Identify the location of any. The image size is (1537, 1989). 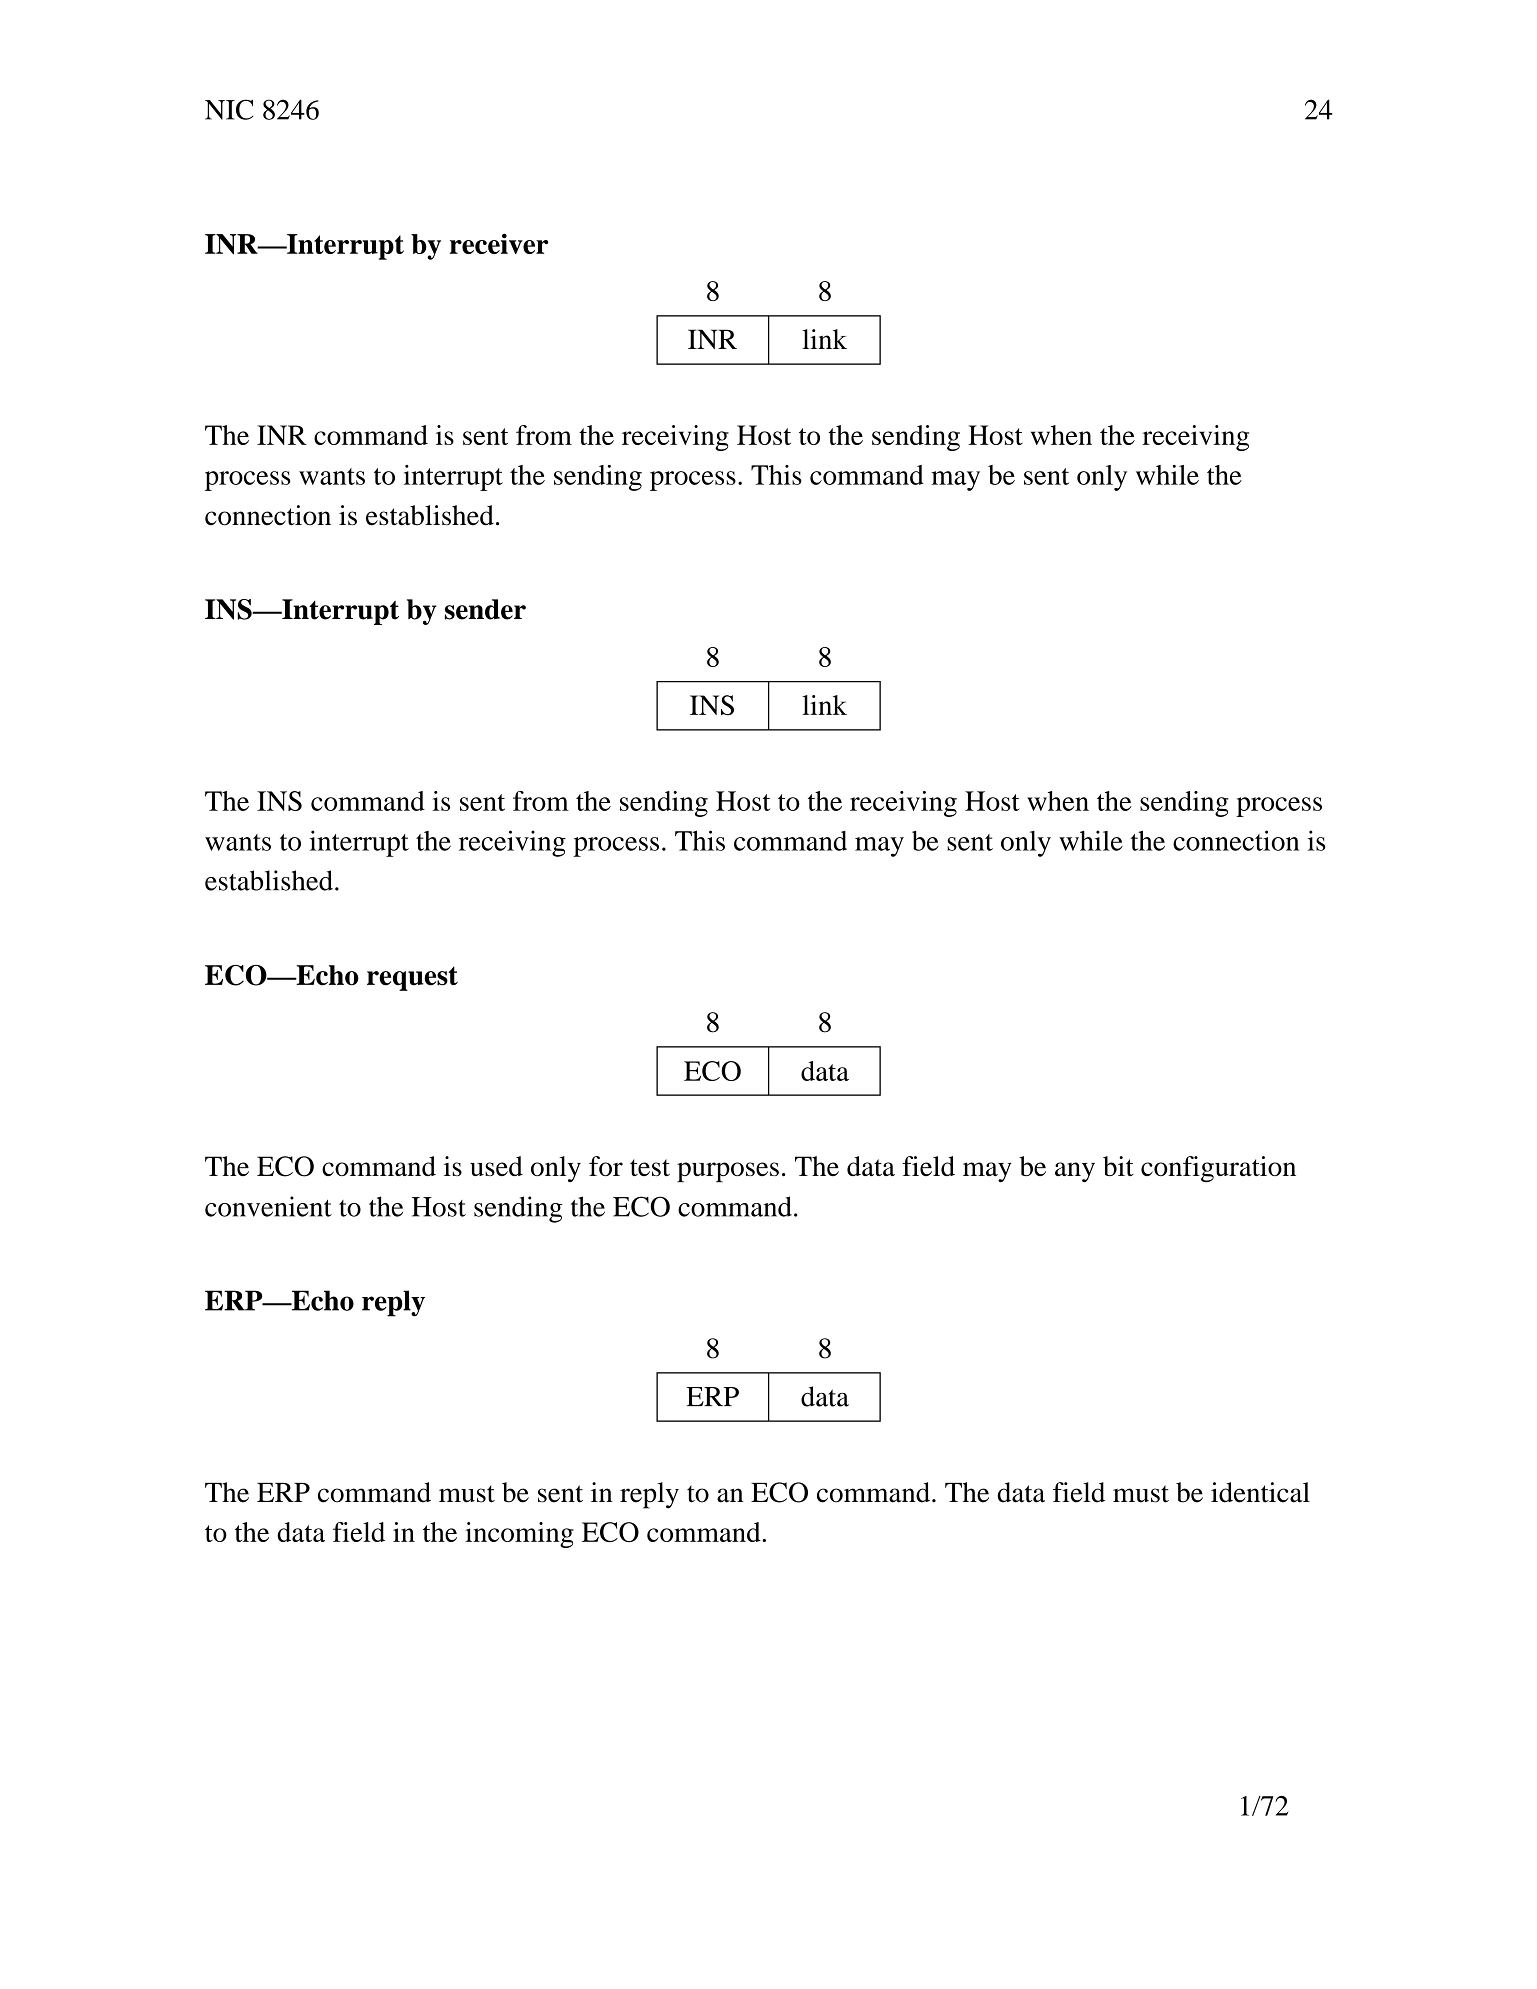
(1075, 1172).
